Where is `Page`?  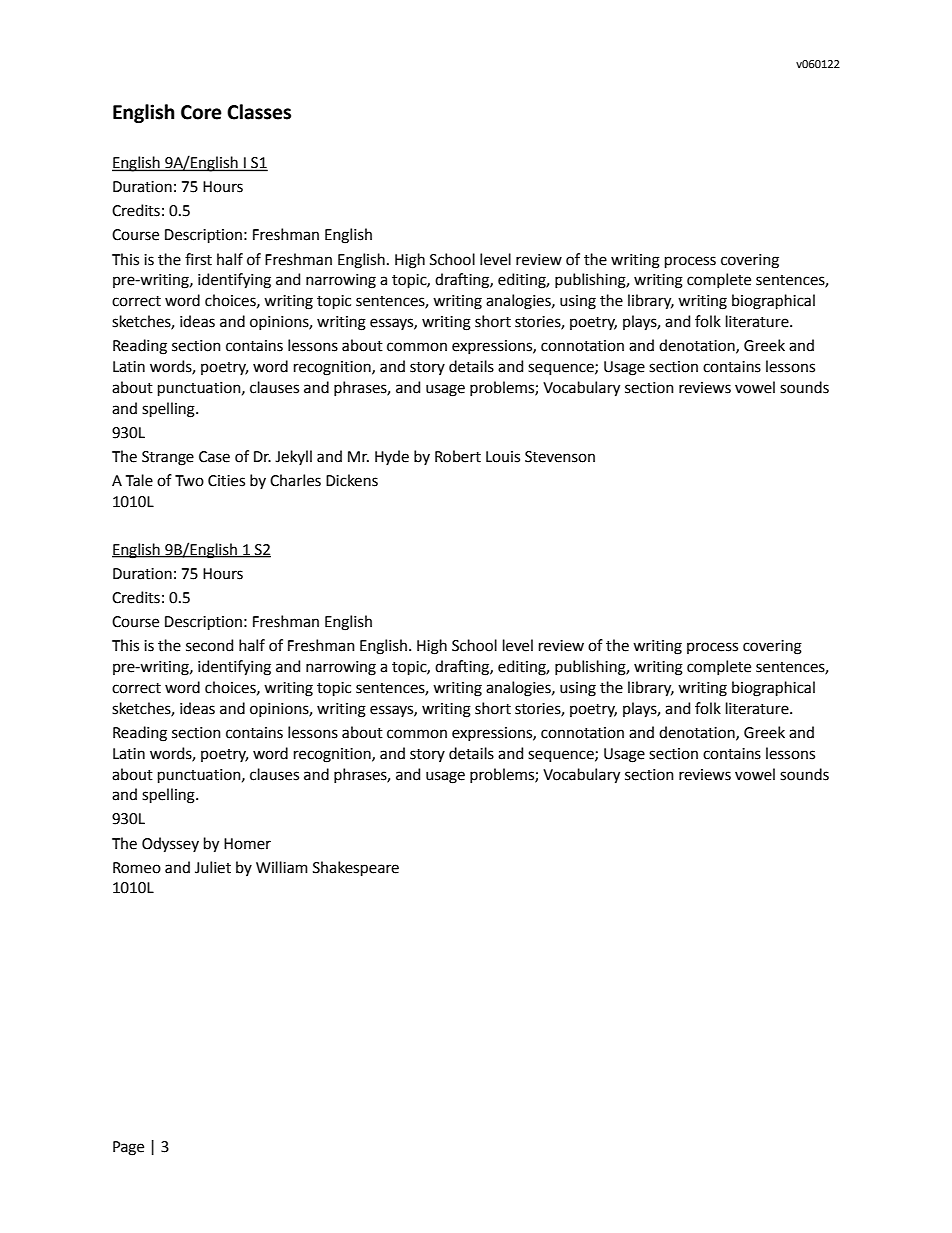 Page is located at coordinates (128, 1148).
